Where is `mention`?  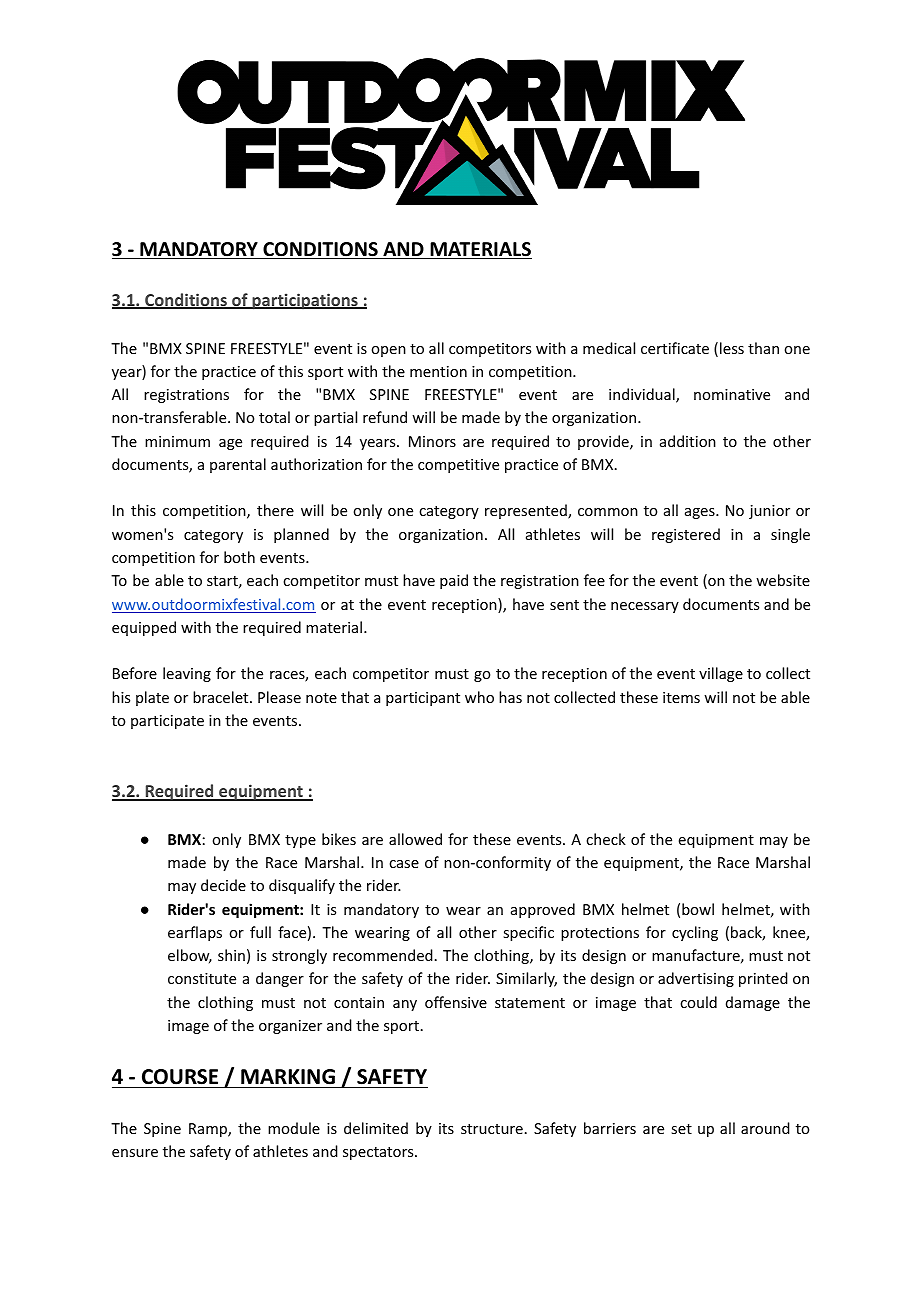 mention is located at coordinates (438, 371).
